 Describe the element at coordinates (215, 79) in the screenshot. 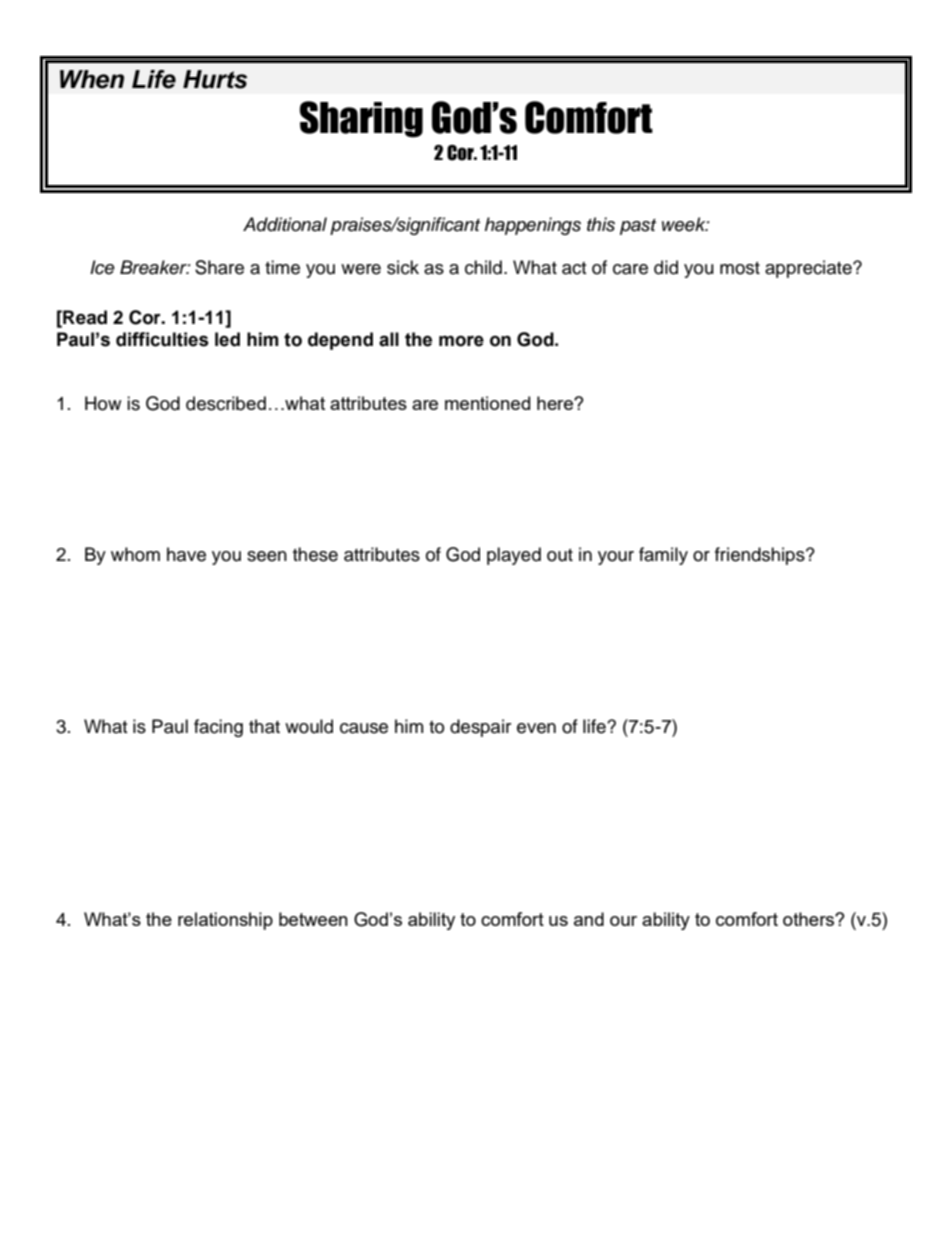

I see `Hurts` at that location.
